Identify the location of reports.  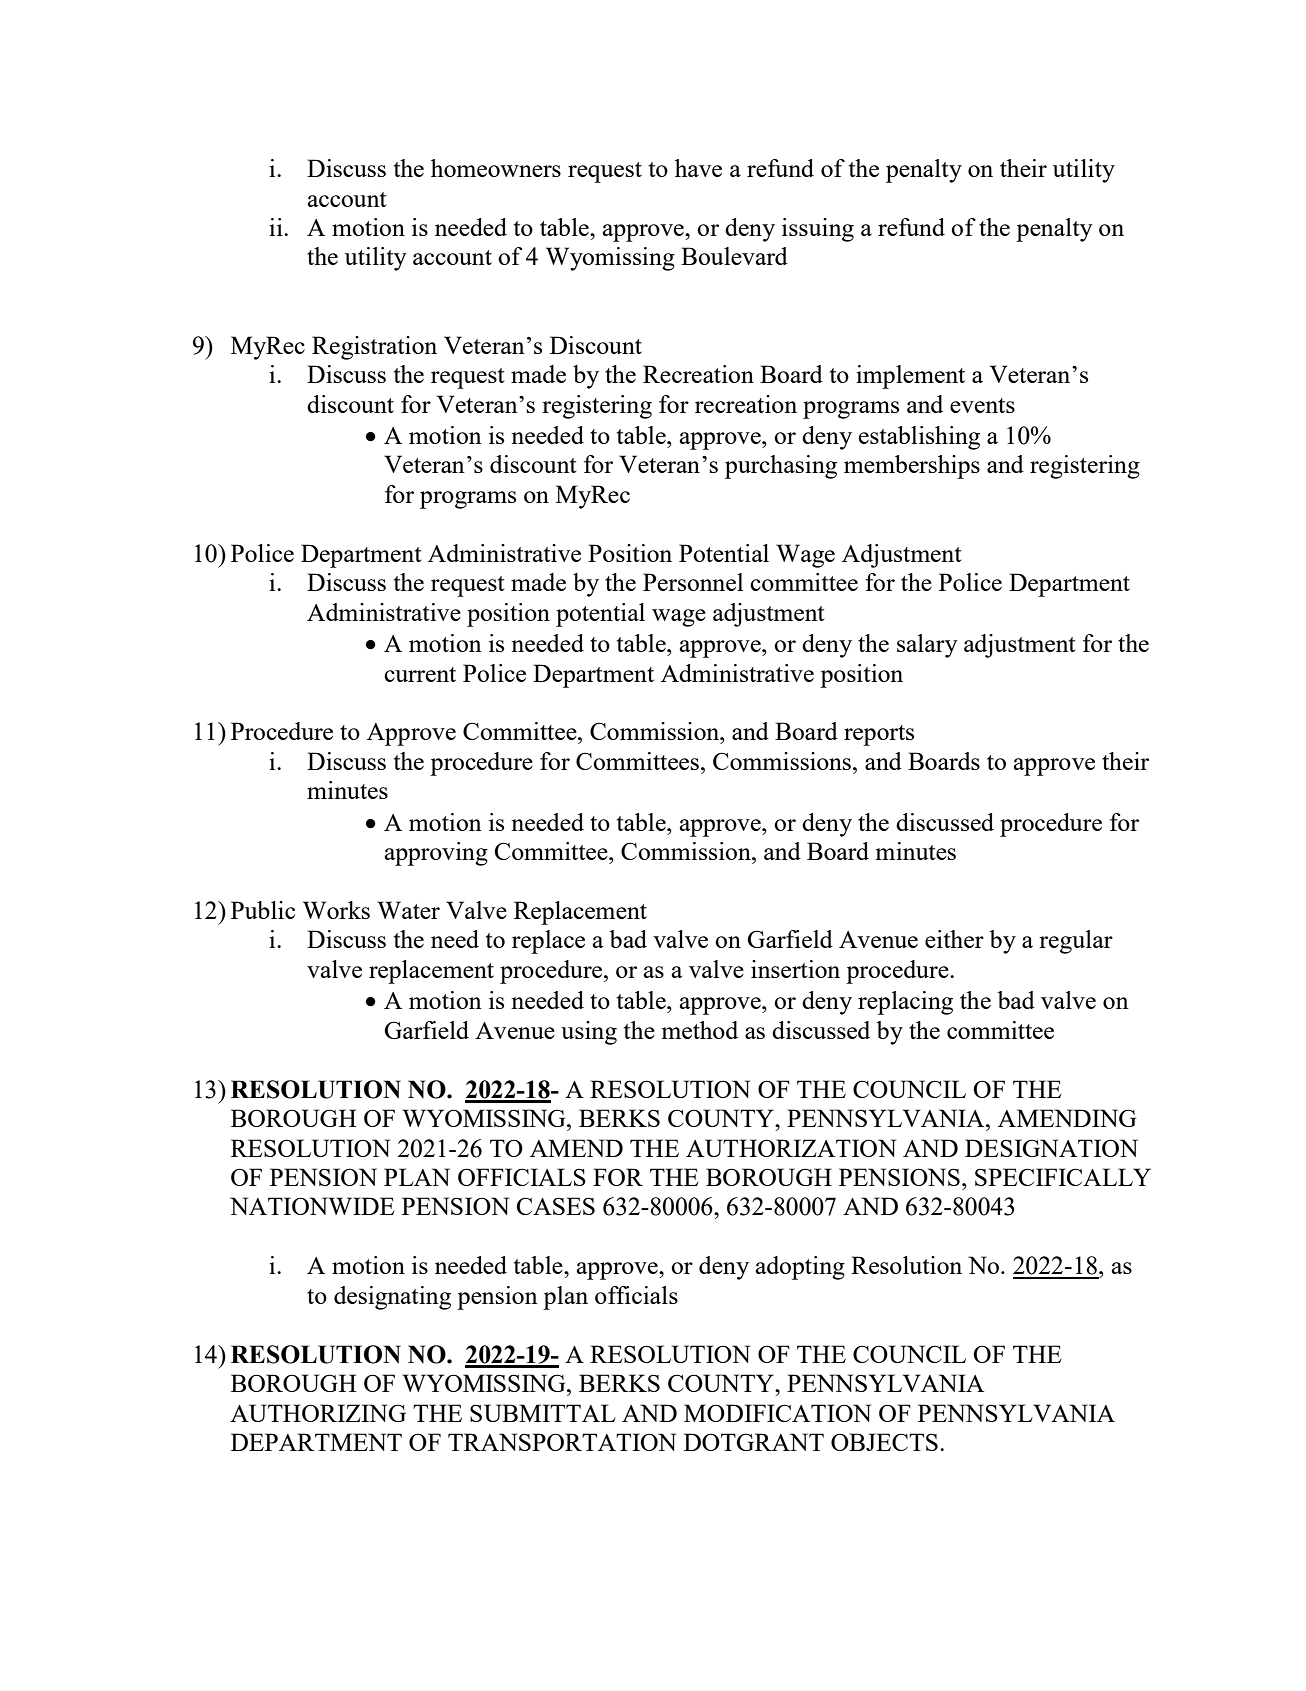
(879, 735).
